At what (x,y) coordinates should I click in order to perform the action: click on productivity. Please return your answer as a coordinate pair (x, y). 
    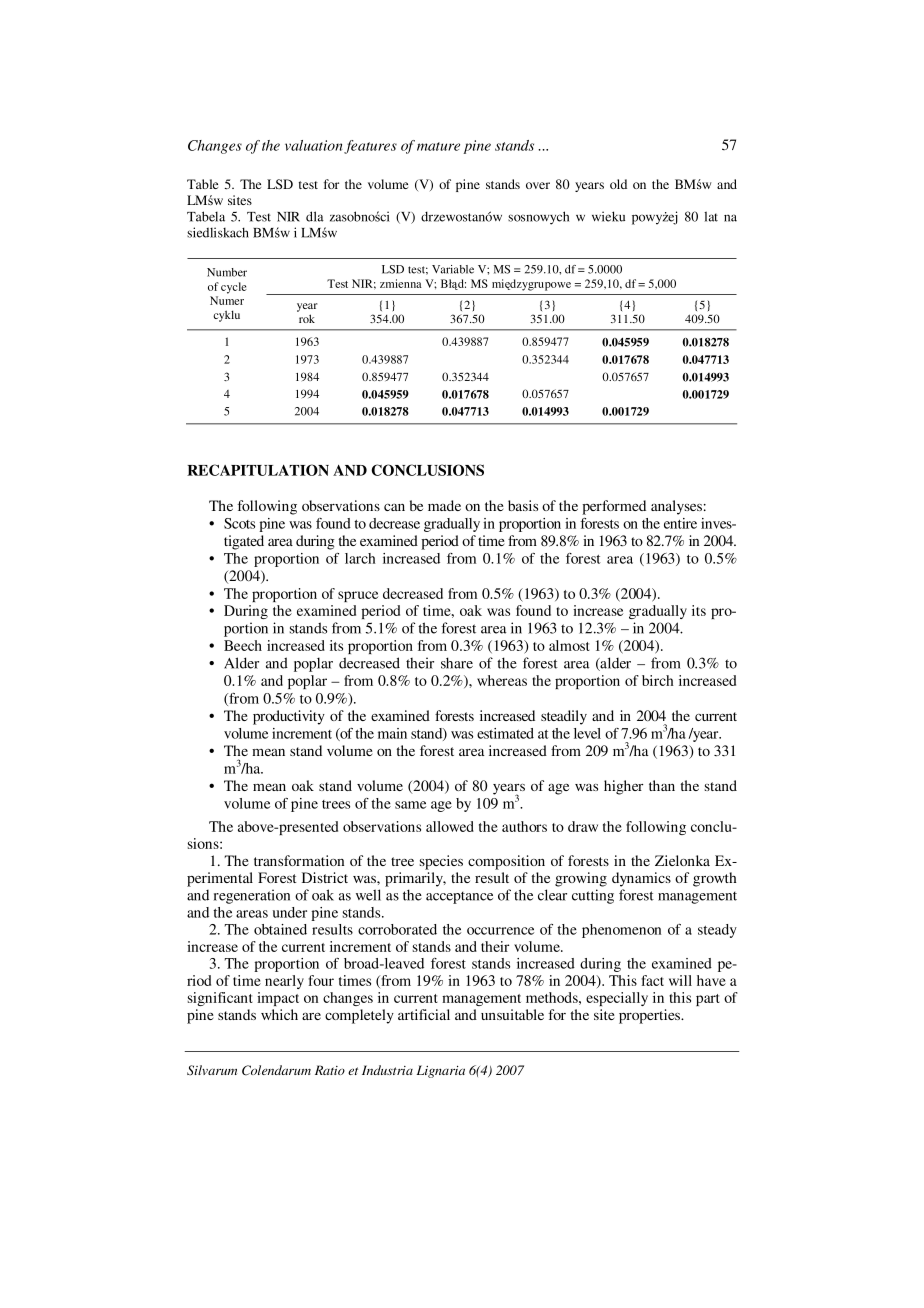
    Looking at the image, I should click on (289, 717).
